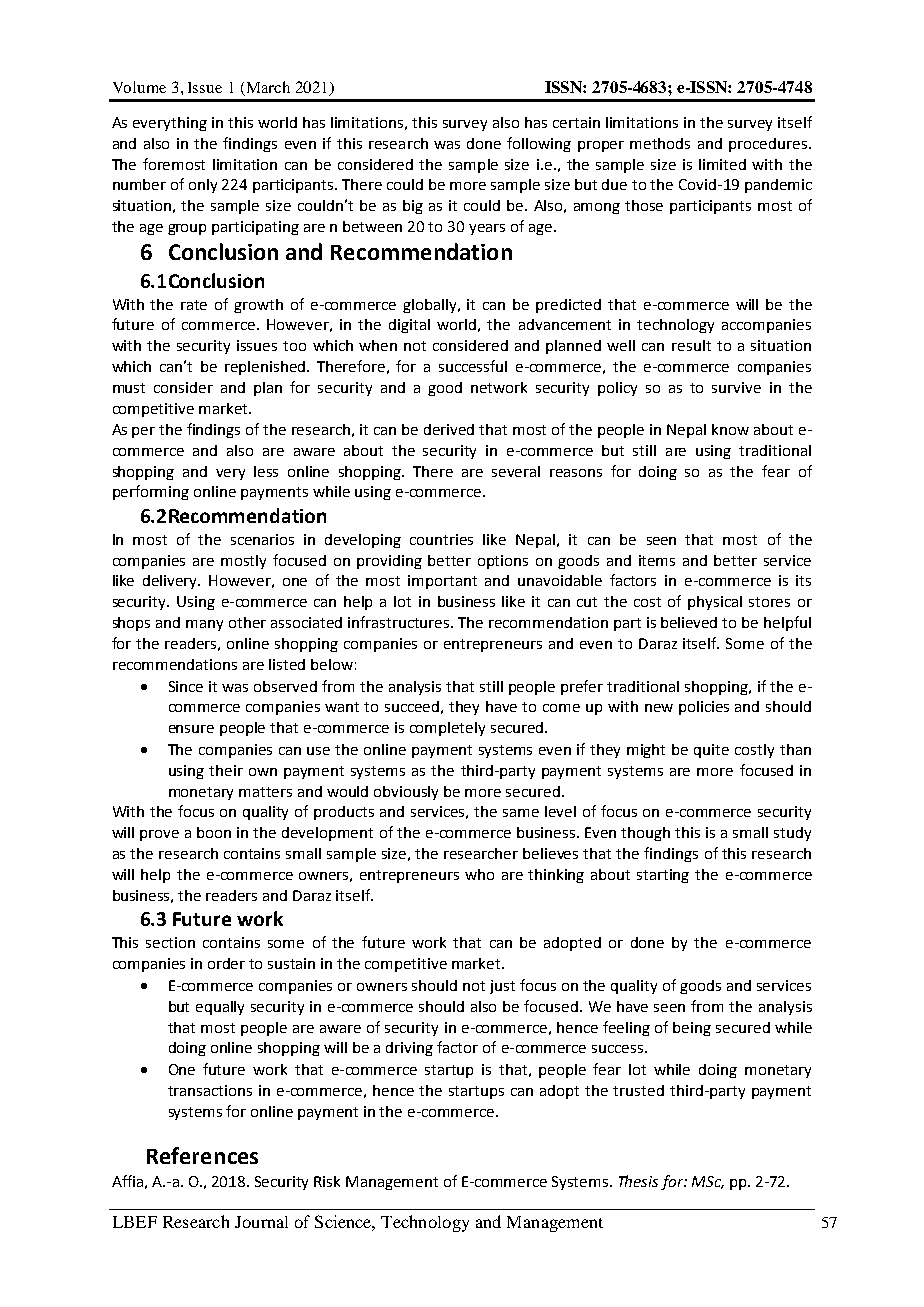  I want to click on infrastructures, so click(400, 622).
